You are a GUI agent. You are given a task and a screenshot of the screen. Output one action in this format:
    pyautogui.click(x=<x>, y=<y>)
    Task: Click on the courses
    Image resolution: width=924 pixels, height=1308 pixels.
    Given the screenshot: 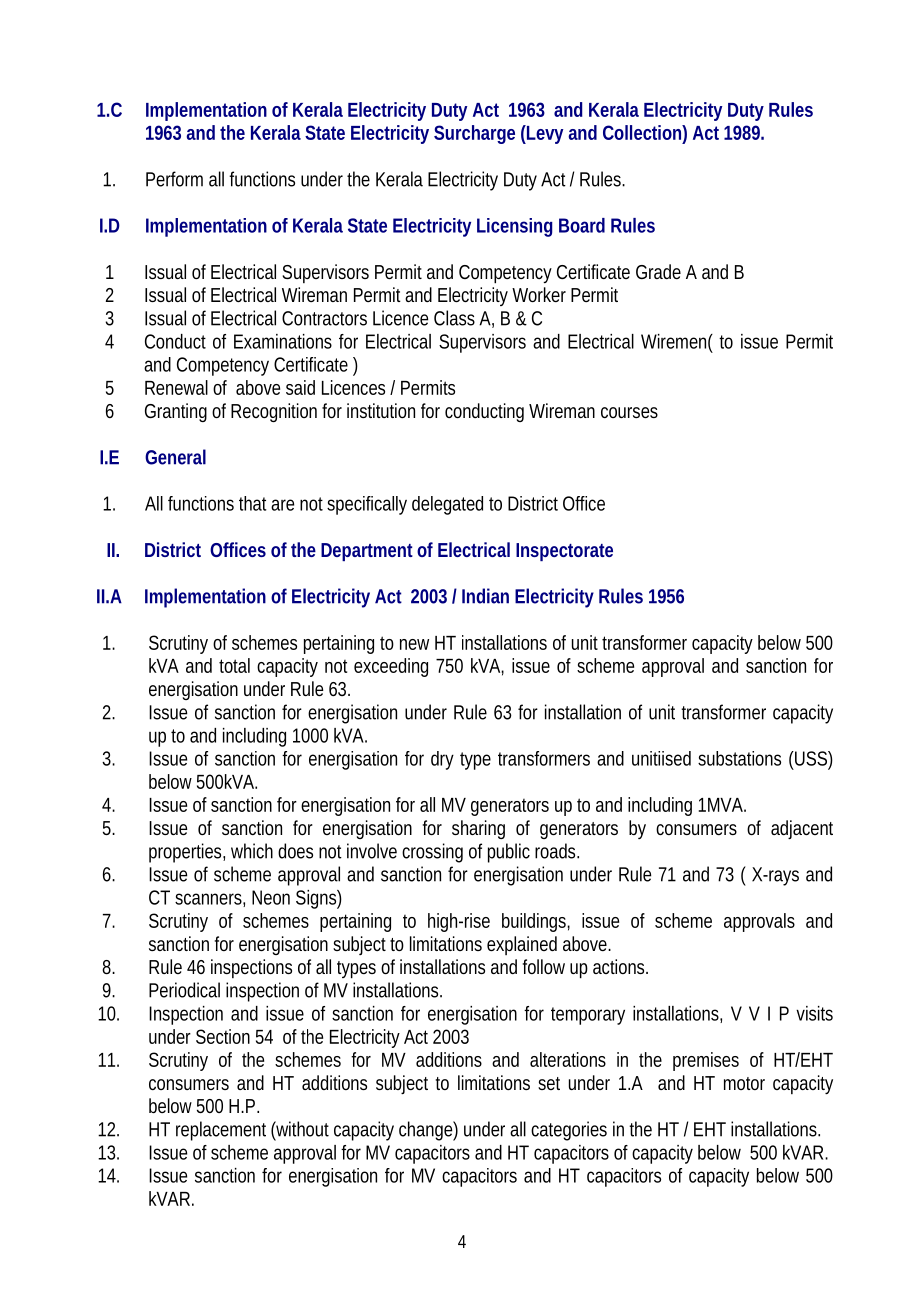 What is the action you would take?
    pyautogui.click(x=629, y=412)
